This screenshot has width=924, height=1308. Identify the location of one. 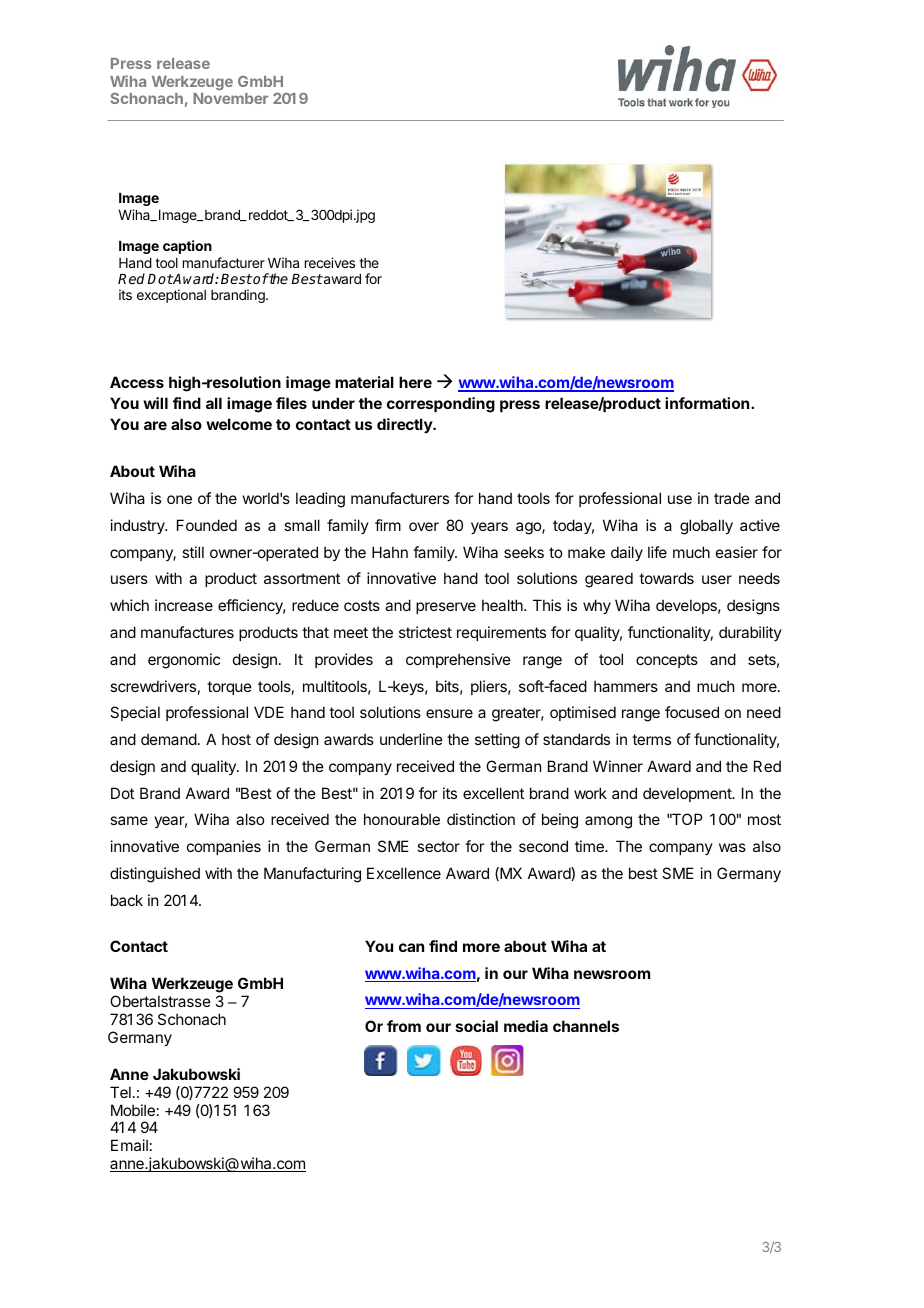
(179, 499).
